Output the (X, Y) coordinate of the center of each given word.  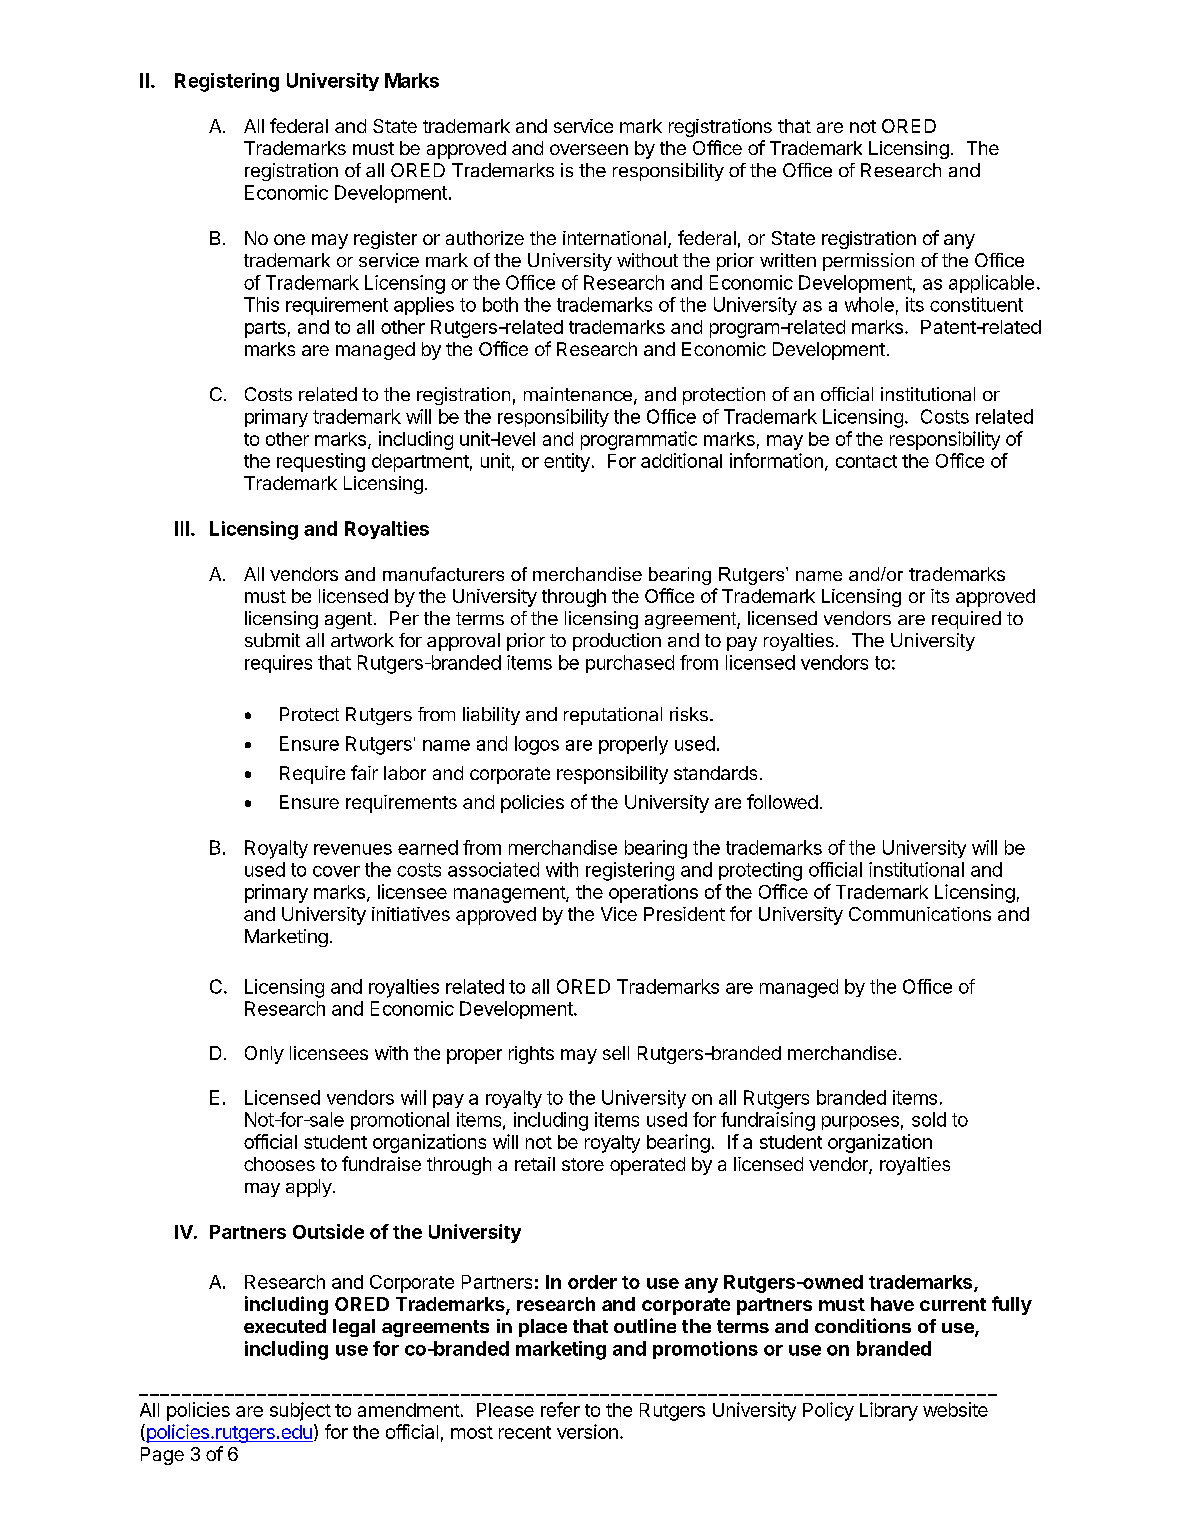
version (587, 1431)
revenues (353, 849)
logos (537, 745)
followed (782, 801)
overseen (589, 149)
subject (300, 1411)
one (289, 239)
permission (868, 262)
